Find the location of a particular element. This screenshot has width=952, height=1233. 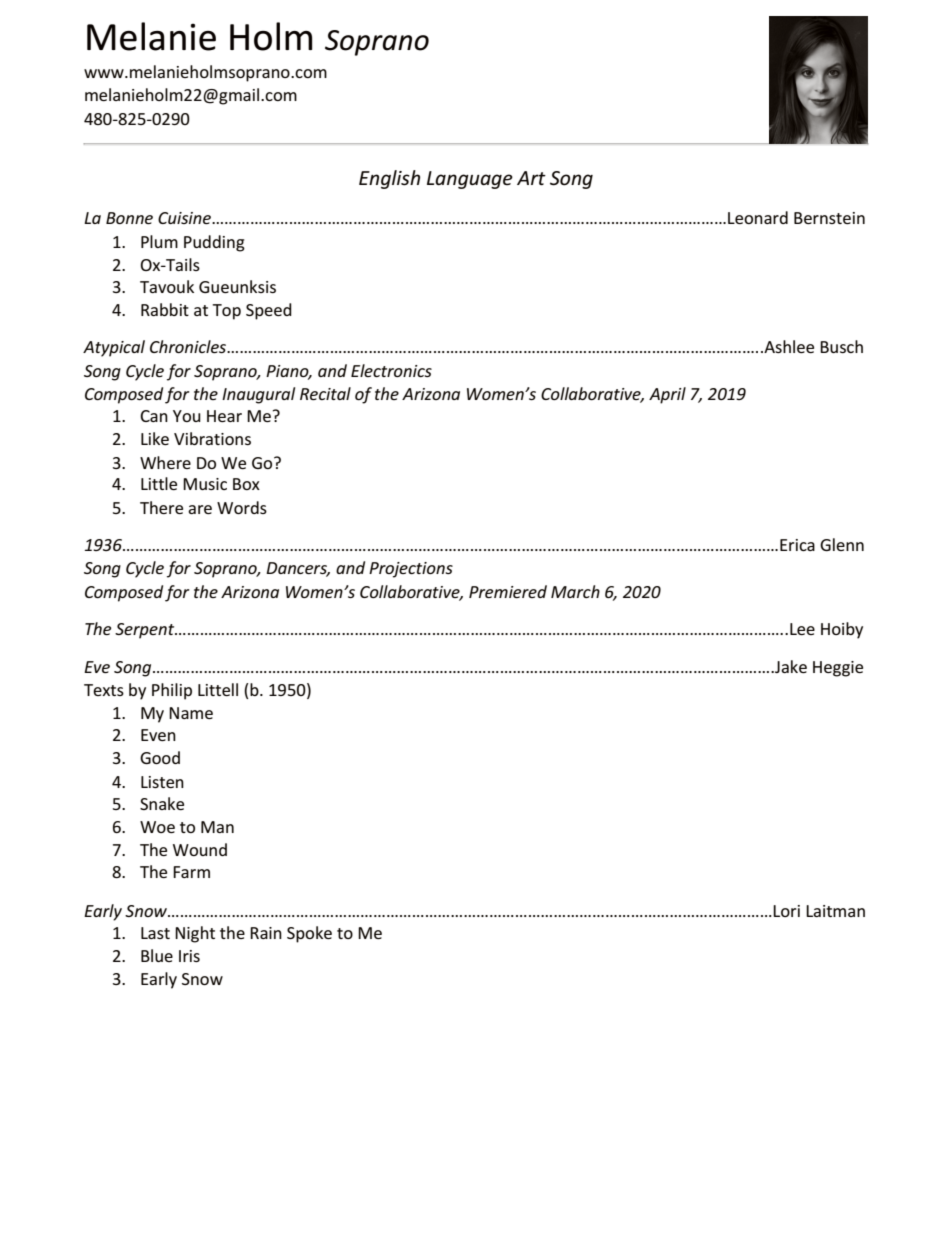

Bonne is located at coordinates (129, 218).
